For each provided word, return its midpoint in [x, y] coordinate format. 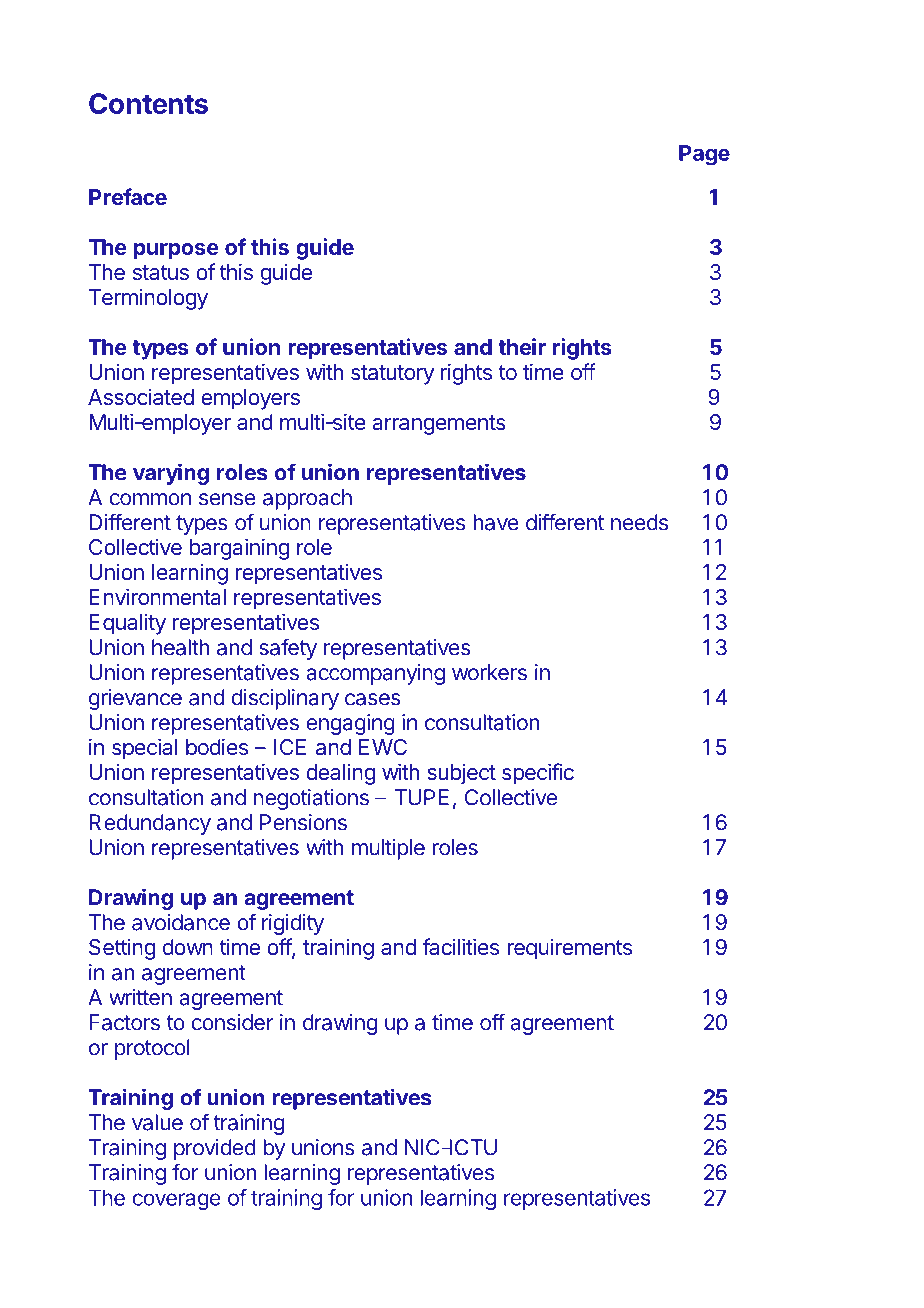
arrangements [439, 425]
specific [538, 774]
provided [215, 1149]
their [522, 346]
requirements [569, 949]
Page [704, 155]
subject [461, 774]
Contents [148, 103]
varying [171, 474]
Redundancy [150, 824]
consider [232, 1022]
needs [639, 522]
